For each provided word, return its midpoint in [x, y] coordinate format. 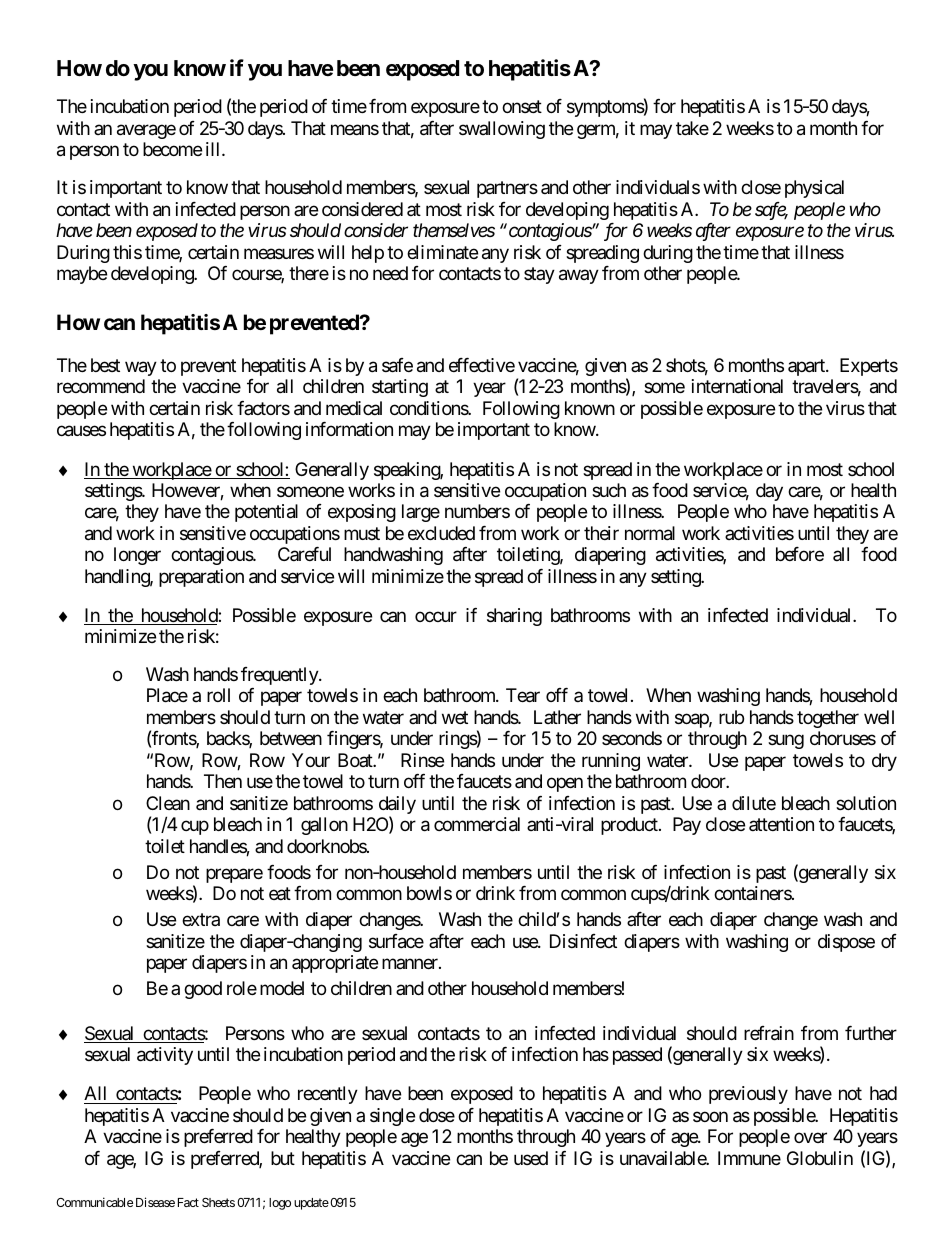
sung [786, 742]
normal [650, 533]
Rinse [422, 760]
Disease [155, 1202]
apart [807, 367]
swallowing [502, 130]
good [203, 990]
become [172, 149]
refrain [769, 1033]
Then [223, 781]
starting [400, 388]
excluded [441, 533]
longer [137, 556]
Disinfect [583, 941]
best [105, 365]
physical [814, 189]
